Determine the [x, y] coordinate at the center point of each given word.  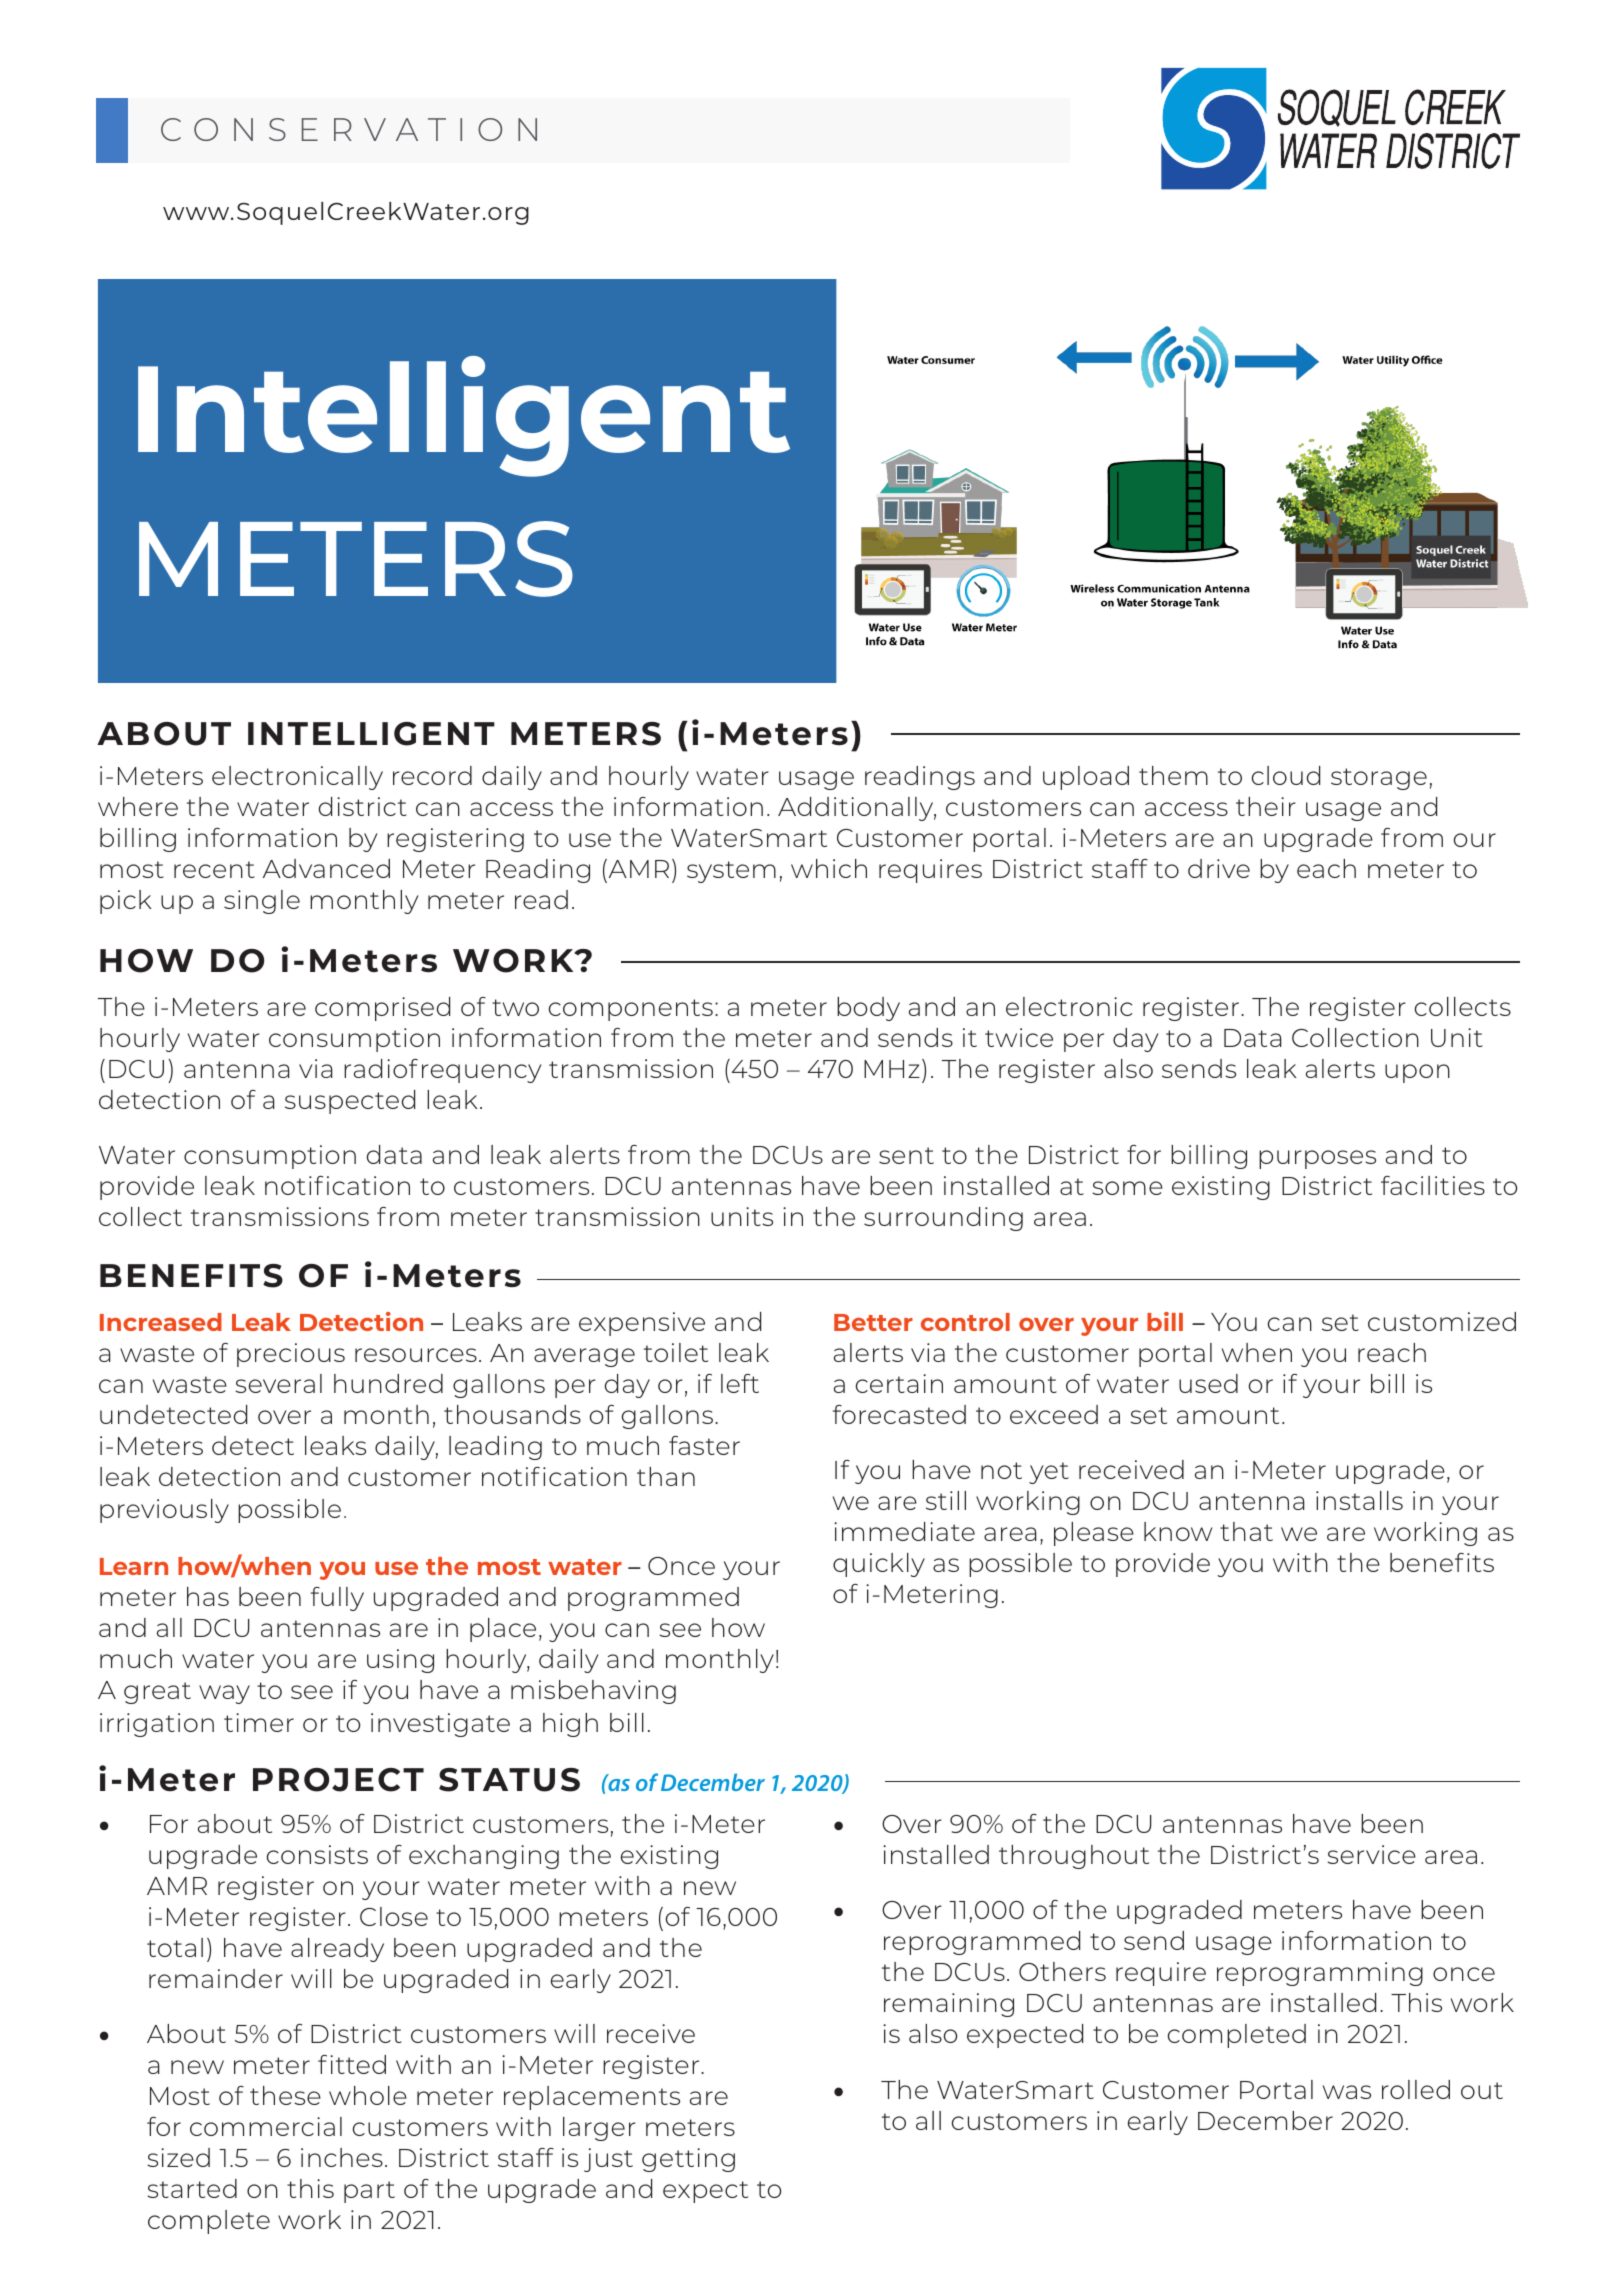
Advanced [326, 868]
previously [164, 1511]
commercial [266, 2126]
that [1246, 1531]
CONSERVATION [349, 129]
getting [688, 2160]
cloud [1286, 775]
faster [704, 1445]
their [1266, 806]
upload [1086, 778]
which [829, 868]
